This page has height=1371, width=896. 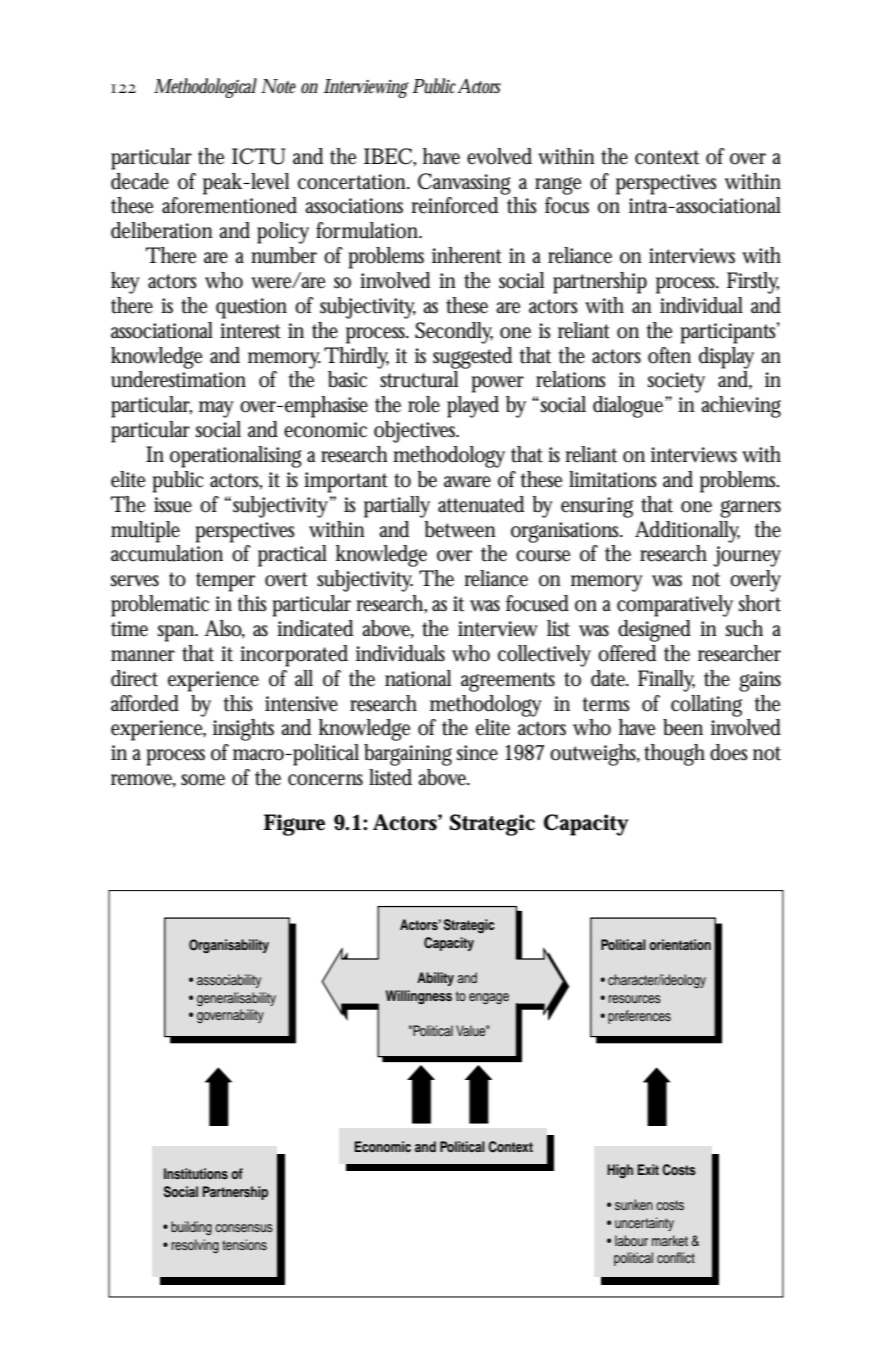 I want to click on range, so click(x=558, y=186).
